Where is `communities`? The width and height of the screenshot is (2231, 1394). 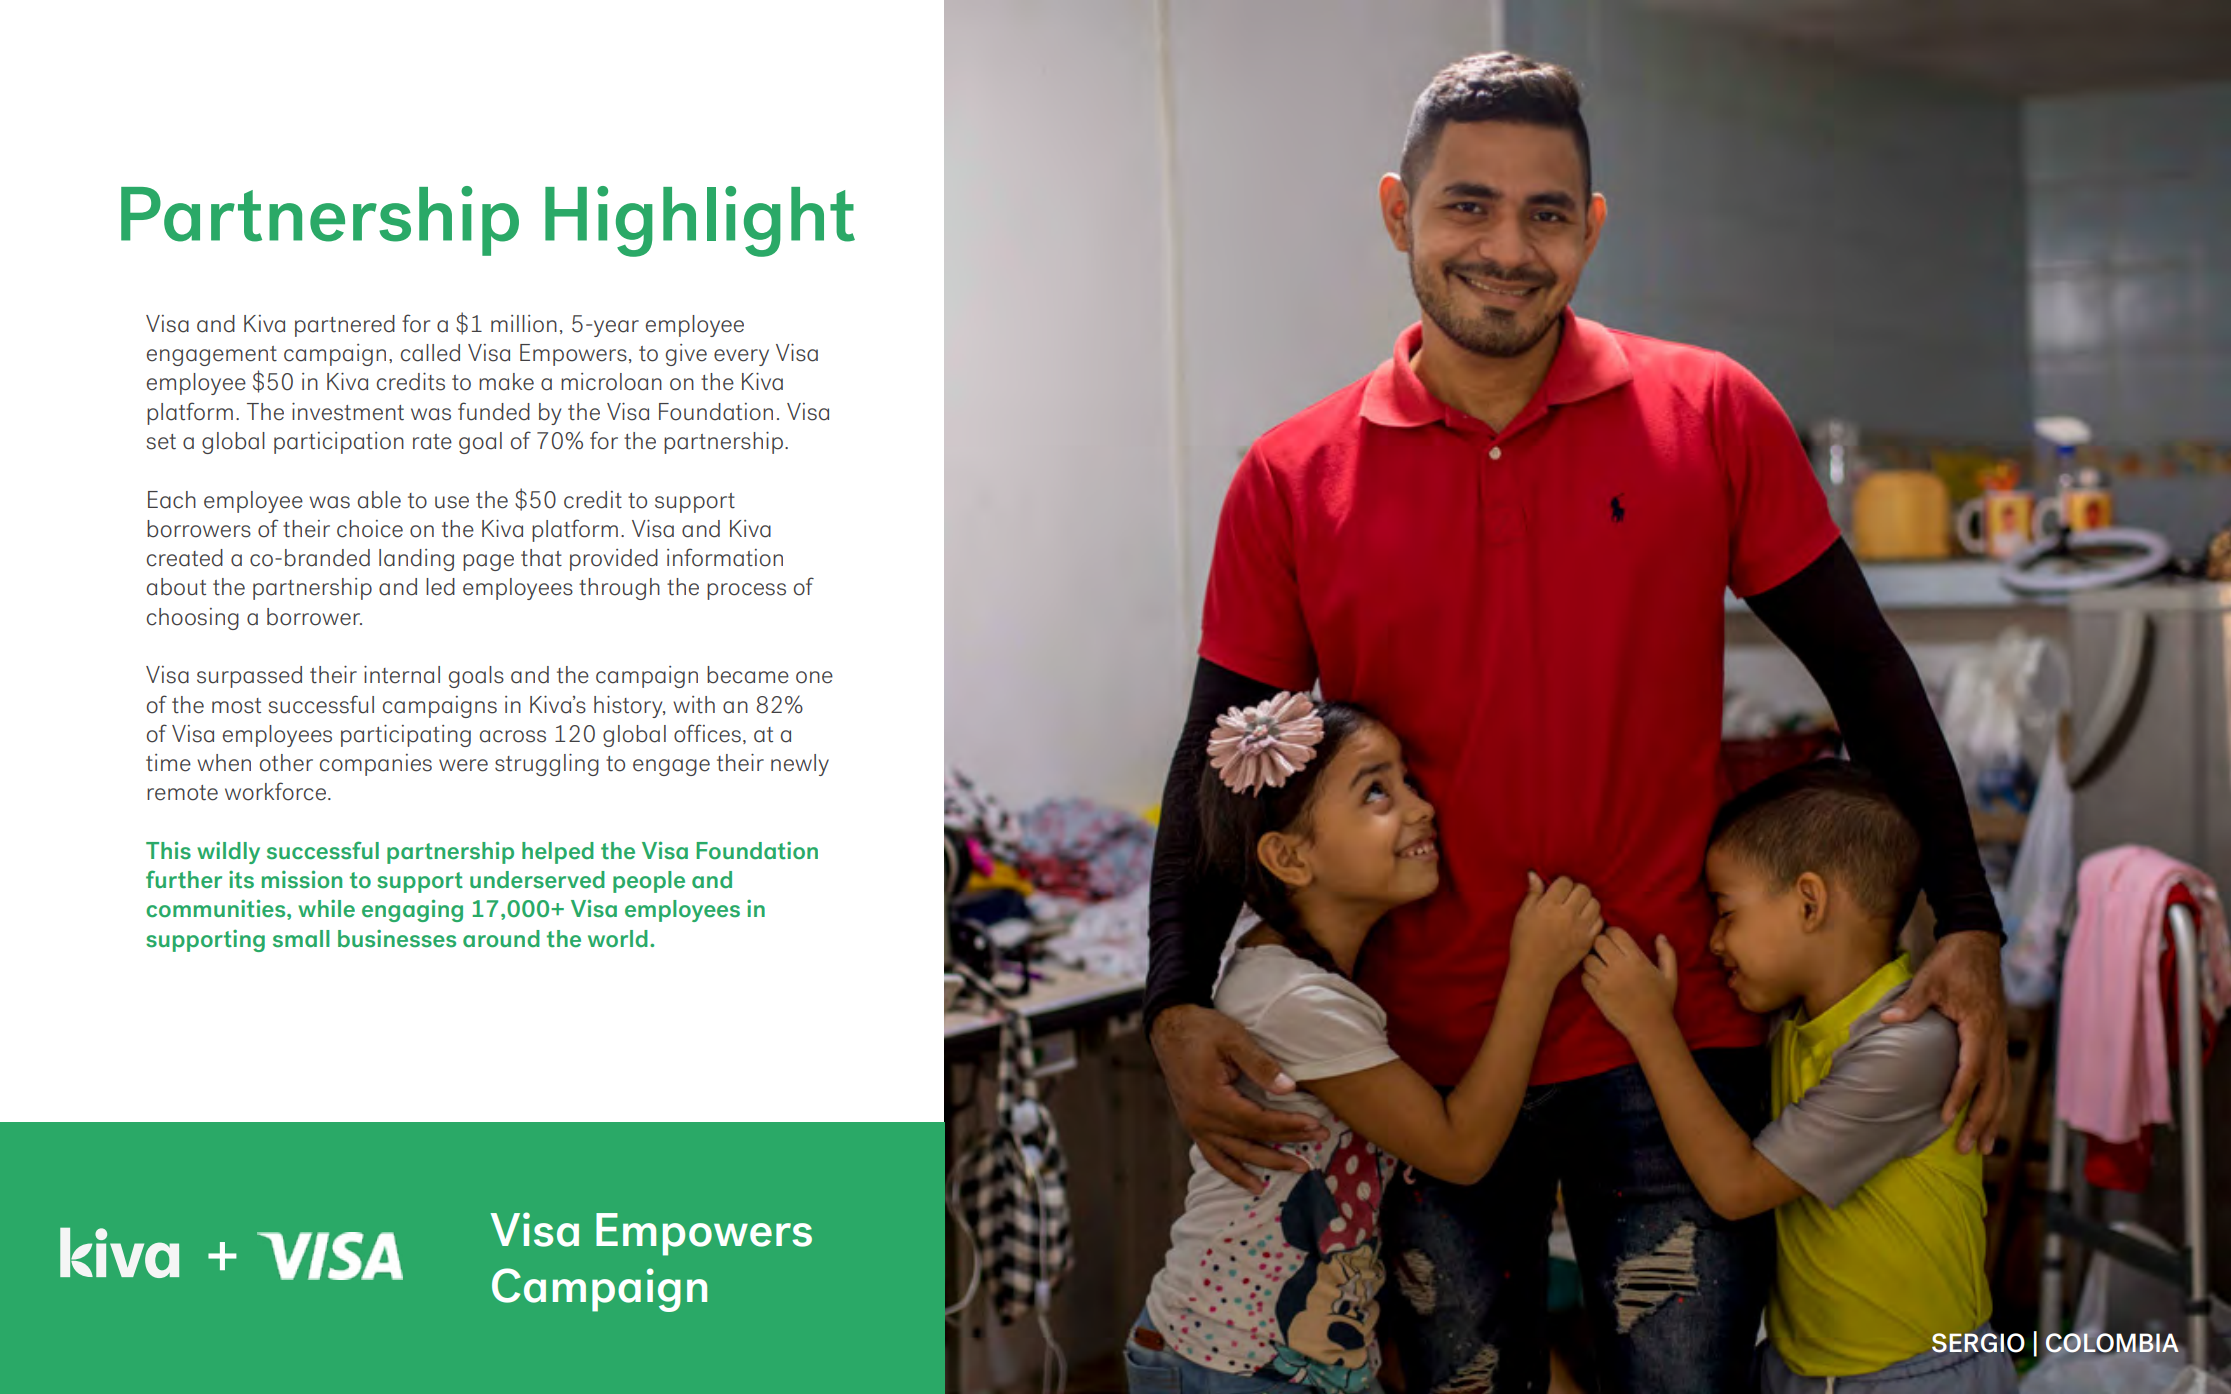 communities is located at coordinates (217, 908).
